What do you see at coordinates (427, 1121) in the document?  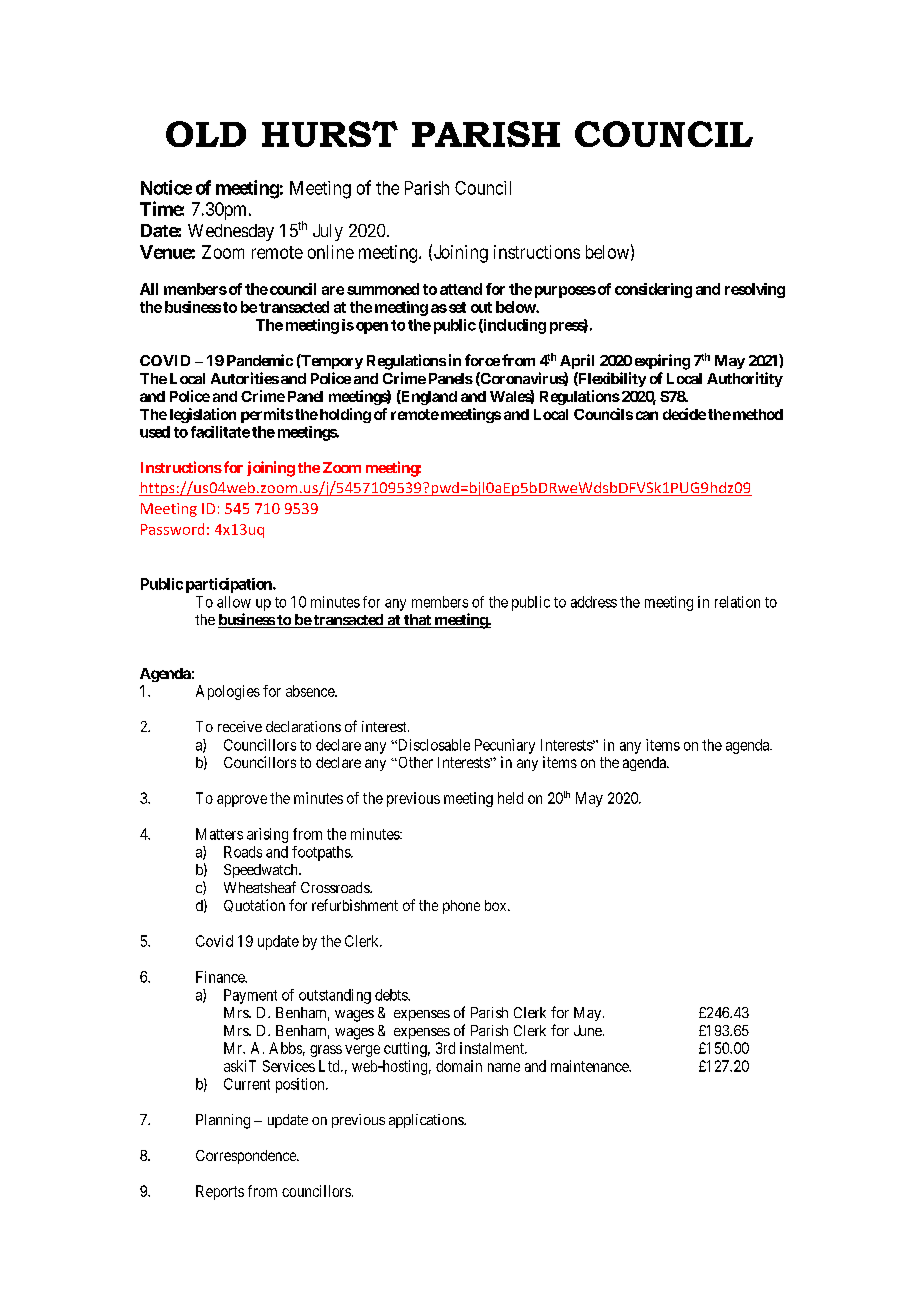 I see `applications` at bounding box center [427, 1121].
